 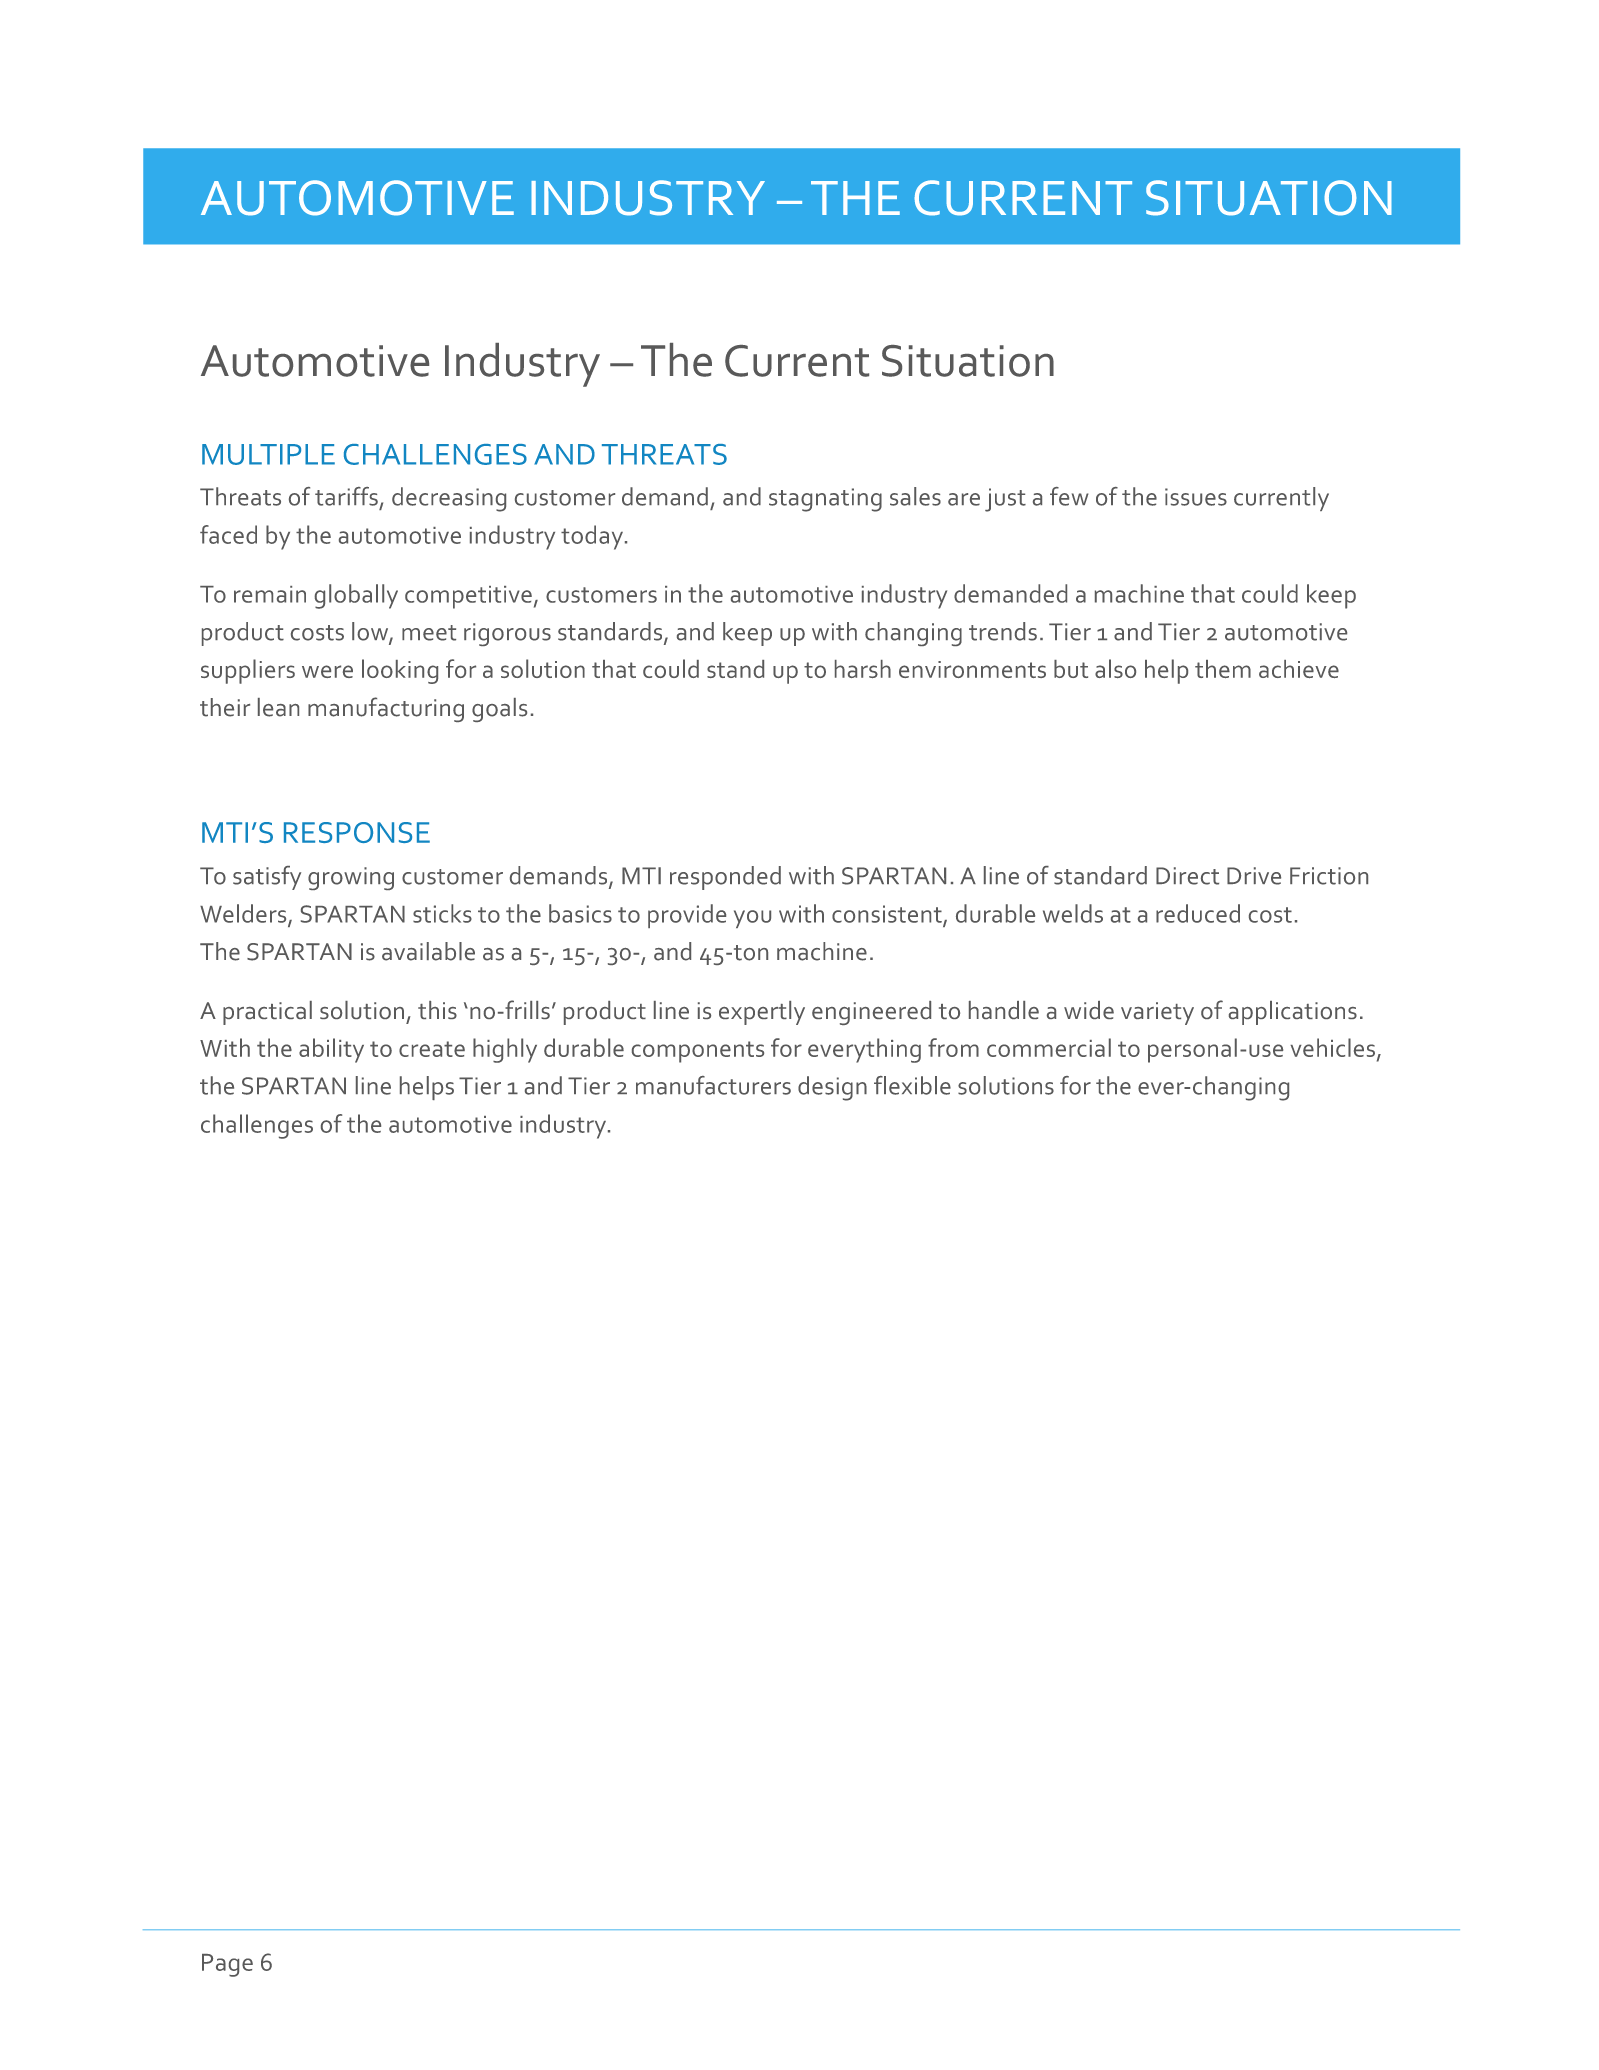 I want to click on Page, so click(x=227, y=1965).
